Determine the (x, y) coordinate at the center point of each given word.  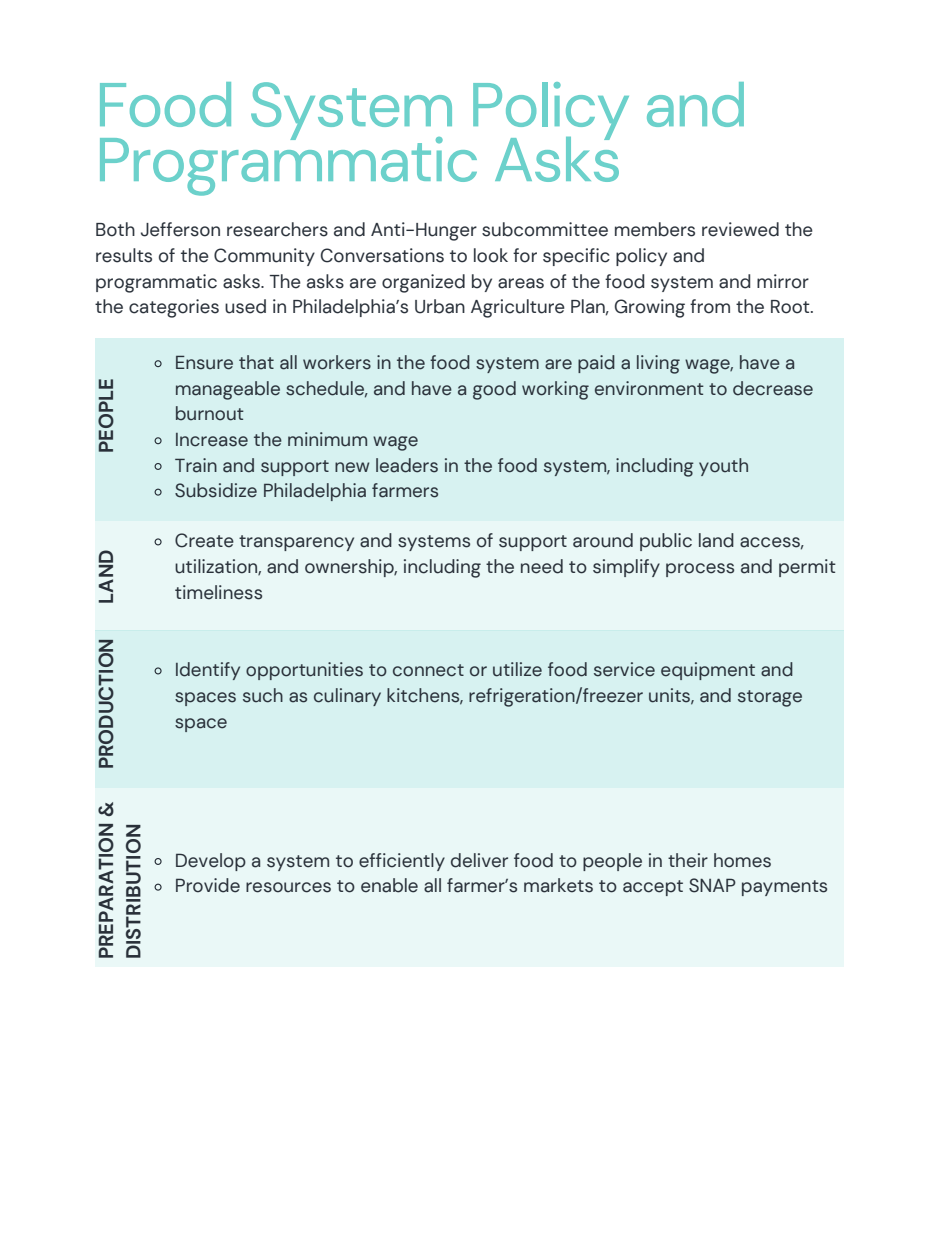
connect (428, 670)
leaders (407, 465)
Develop (211, 862)
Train (196, 465)
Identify (208, 671)
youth (723, 467)
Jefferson (180, 229)
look (491, 255)
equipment (708, 671)
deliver (479, 860)
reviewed (740, 229)
